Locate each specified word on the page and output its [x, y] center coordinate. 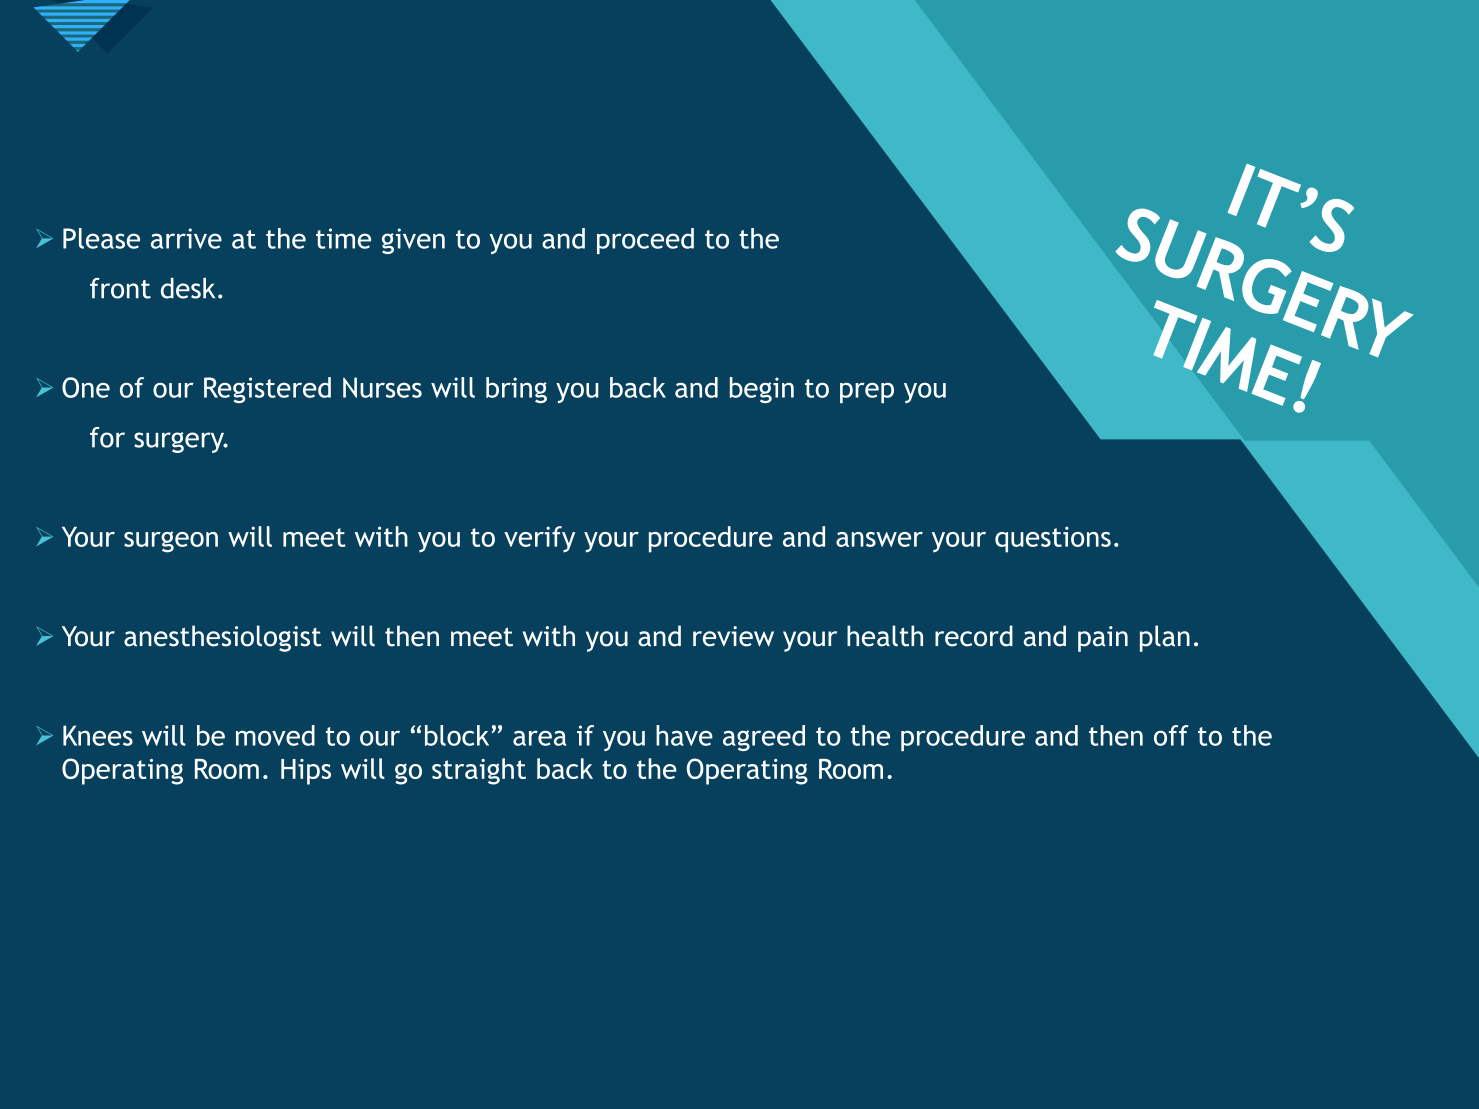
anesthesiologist [222, 638]
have [684, 735]
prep [867, 393]
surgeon [171, 542]
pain [1103, 639]
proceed [645, 241]
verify [539, 539]
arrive [186, 238]
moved [275, 735]
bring [516, 390]
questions [1053, 539]
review [733, 636]
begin [762, 390]
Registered [267, 390]
